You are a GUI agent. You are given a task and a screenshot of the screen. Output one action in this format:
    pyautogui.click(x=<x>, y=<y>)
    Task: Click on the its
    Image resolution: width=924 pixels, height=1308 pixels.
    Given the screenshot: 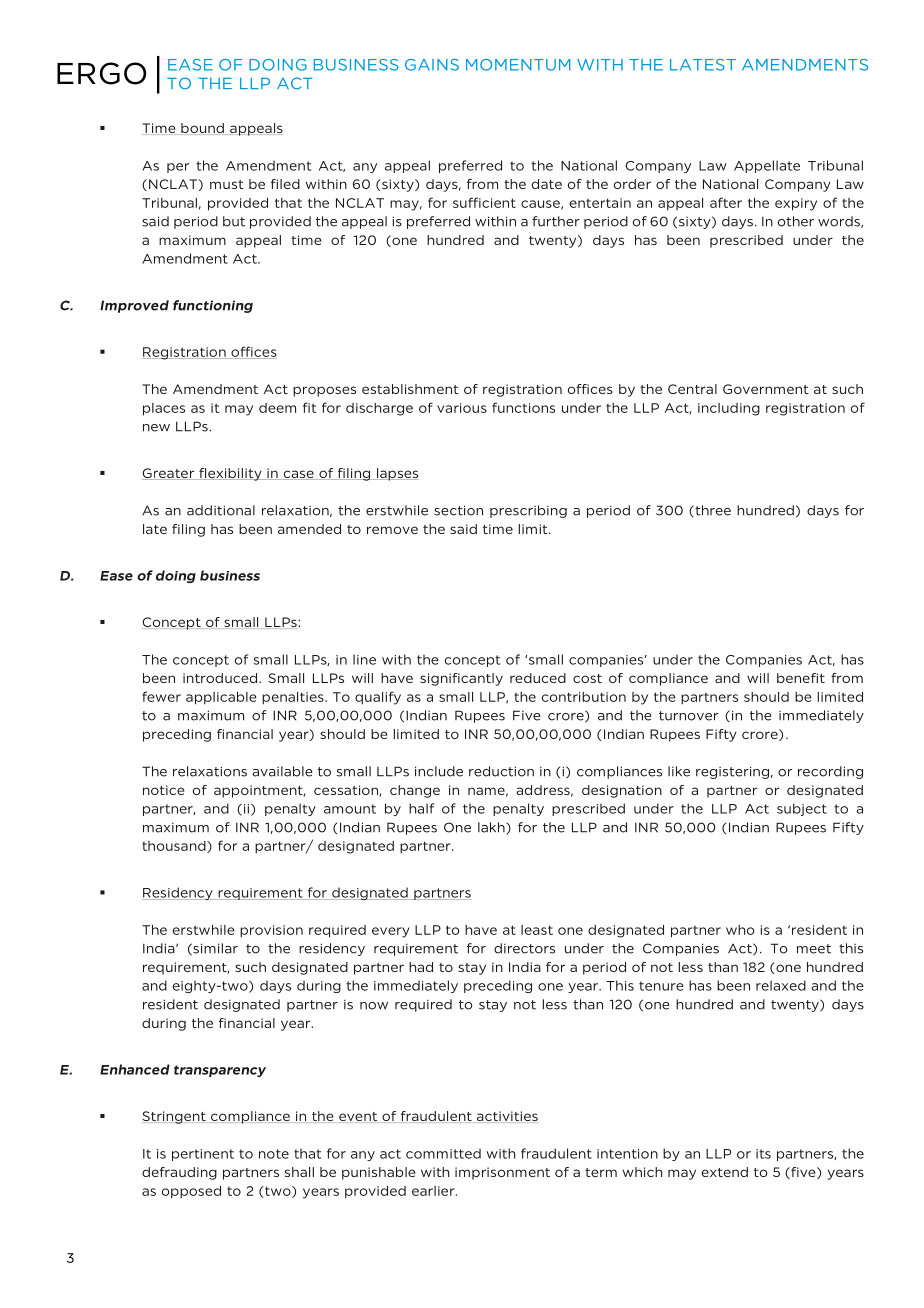 What is the action you would take?
    pyautogui.click(x=763, y=1154)
